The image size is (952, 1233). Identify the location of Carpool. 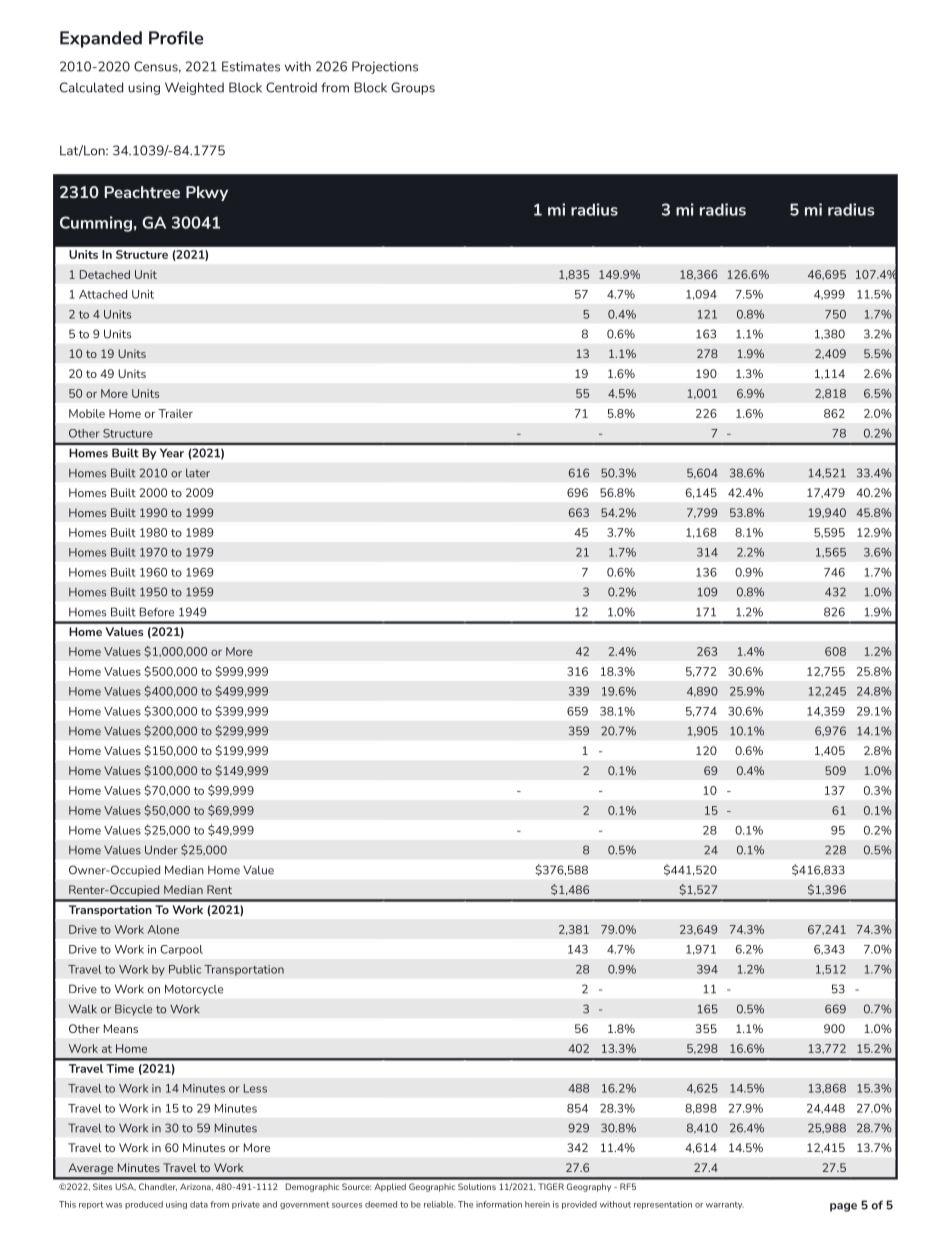
(181, 950).
